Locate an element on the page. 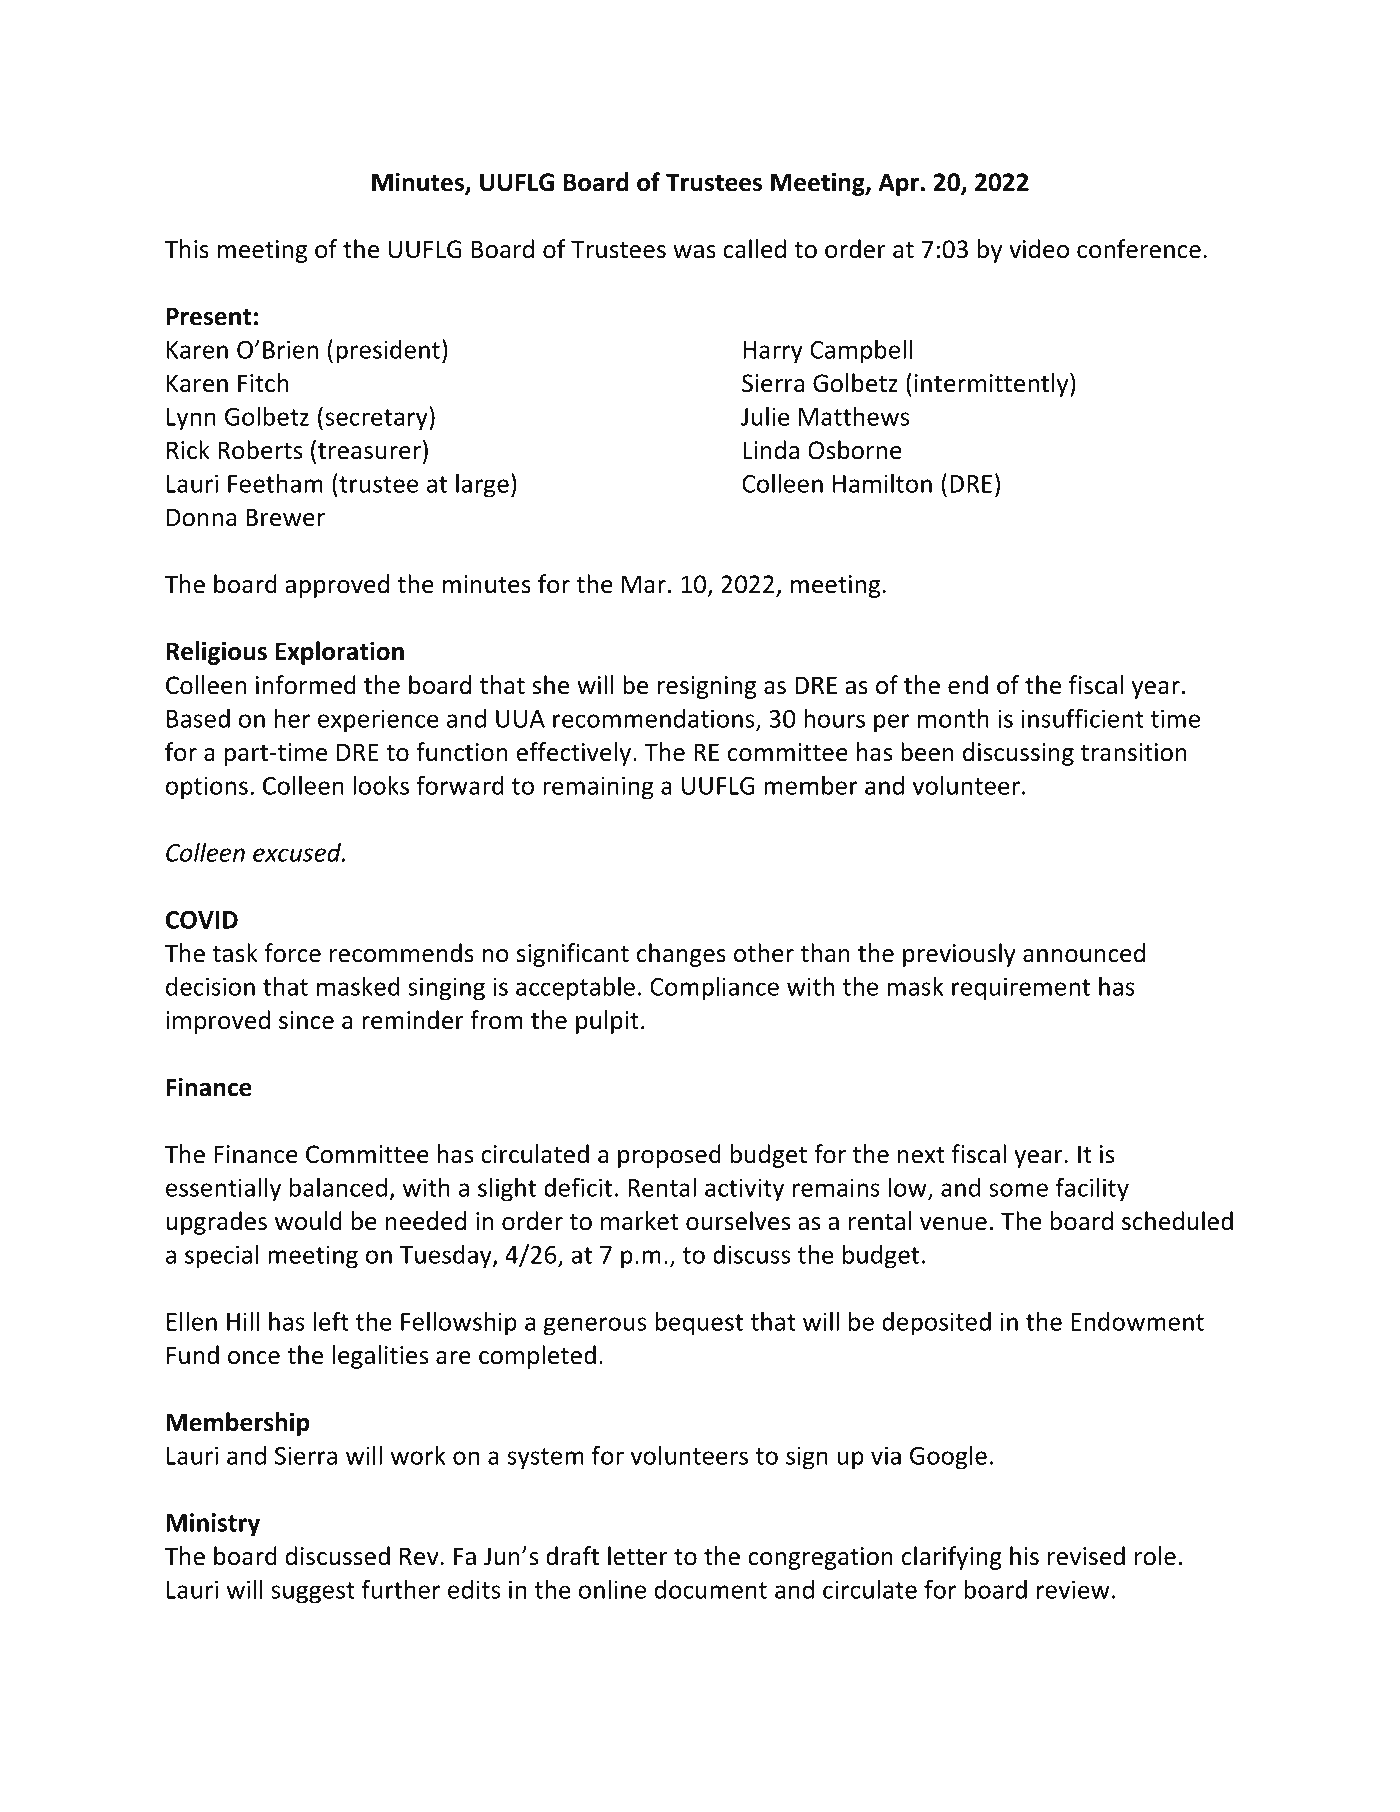 The image size is (1400, 1812). recommendations is located at coordinates (655, 719).
